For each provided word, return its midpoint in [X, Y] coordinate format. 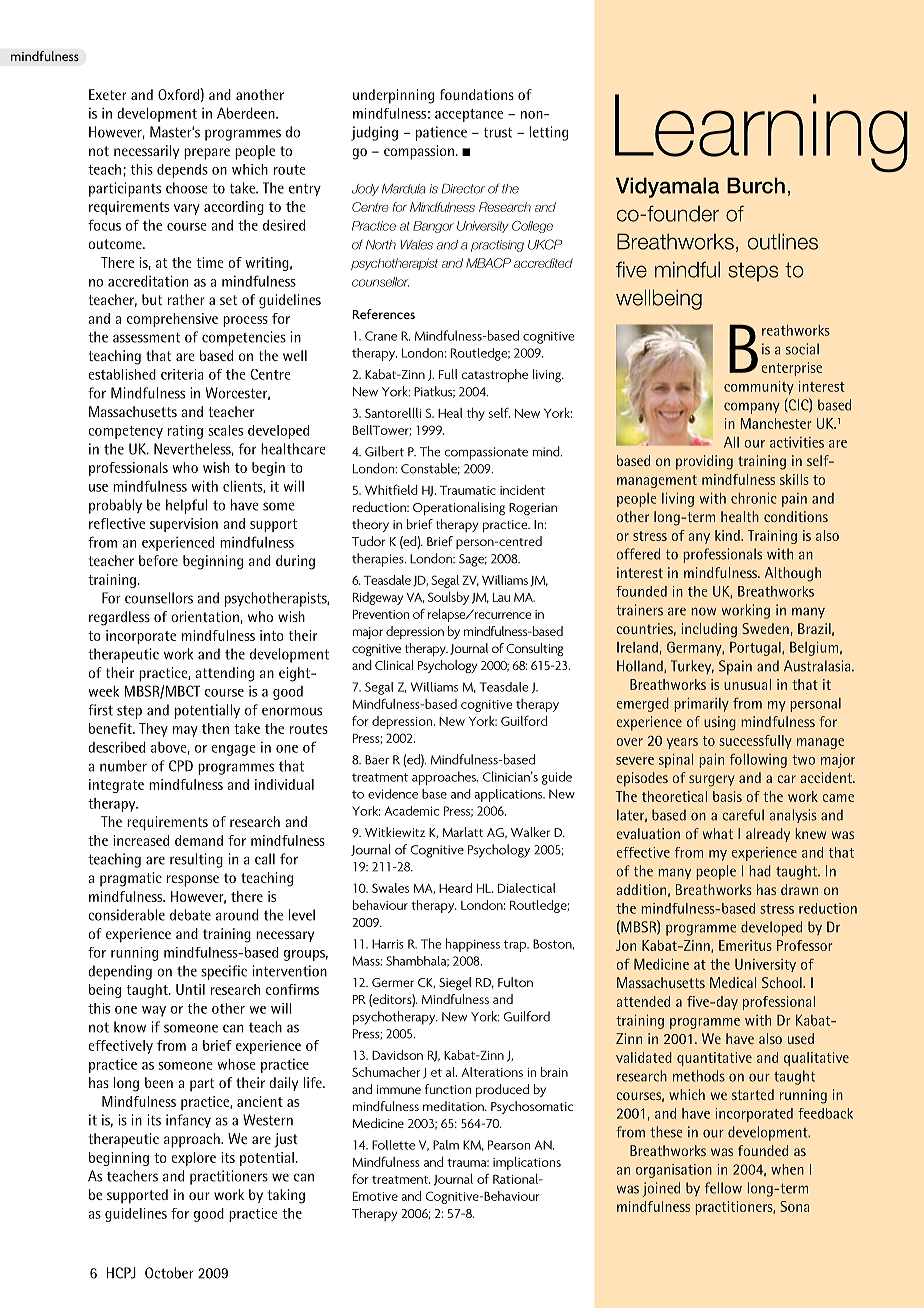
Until [190, 989]
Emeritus [745, 945]
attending [224, 674]
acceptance [469, 115]
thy [476, 414]
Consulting [534, 650]
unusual [747, 684]
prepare [207, 154]
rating [185, 432]
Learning [761, 133]
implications [527, 1163]
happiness [473, 945]
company [752, 408]
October [169, 1273]
